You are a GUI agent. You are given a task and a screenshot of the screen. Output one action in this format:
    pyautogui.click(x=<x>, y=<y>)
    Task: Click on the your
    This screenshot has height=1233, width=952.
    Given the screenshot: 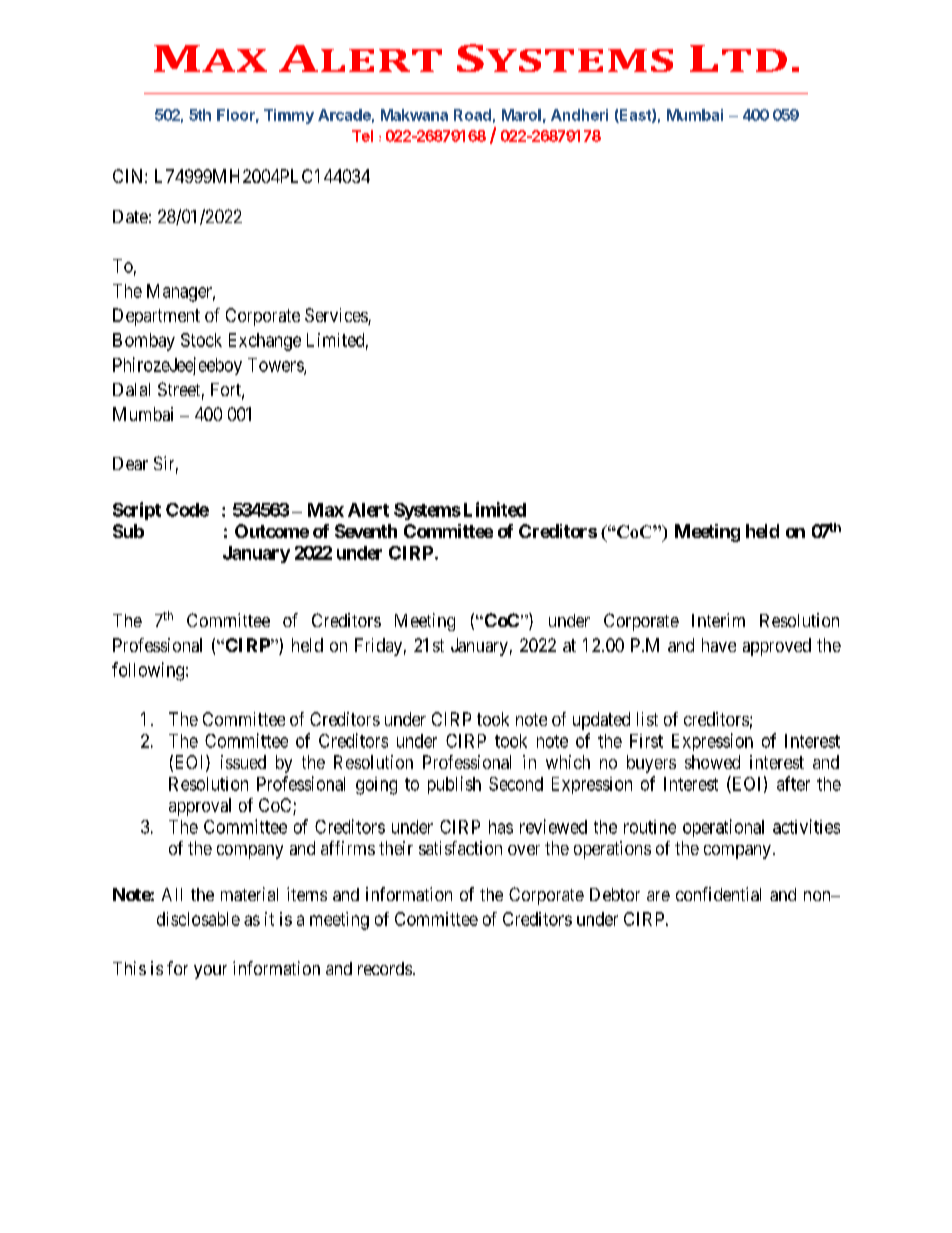 What is the action you would take?
    pyautogui.click(x=210, y=972)
